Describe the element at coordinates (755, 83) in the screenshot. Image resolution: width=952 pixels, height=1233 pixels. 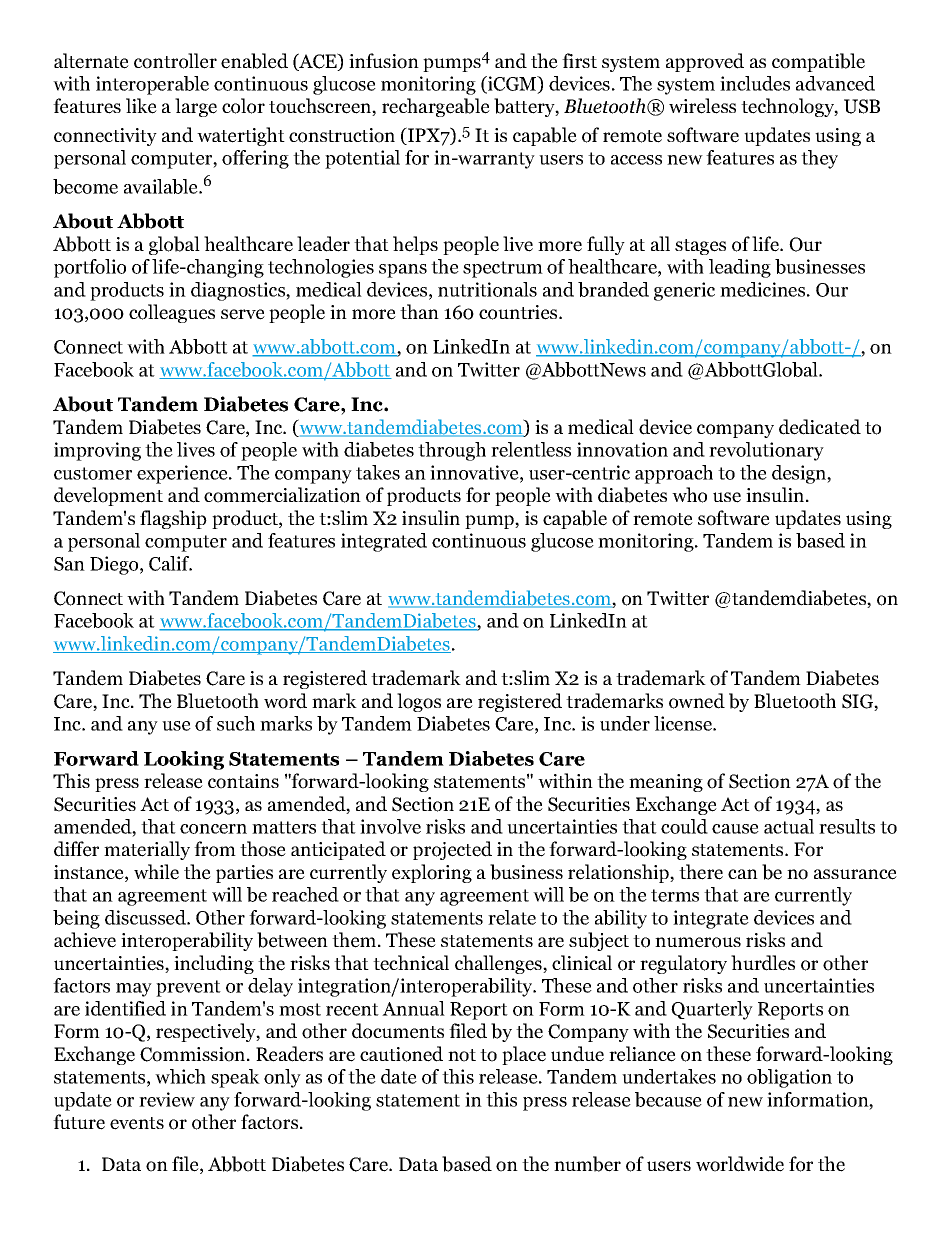
I see `includes` at that location.
